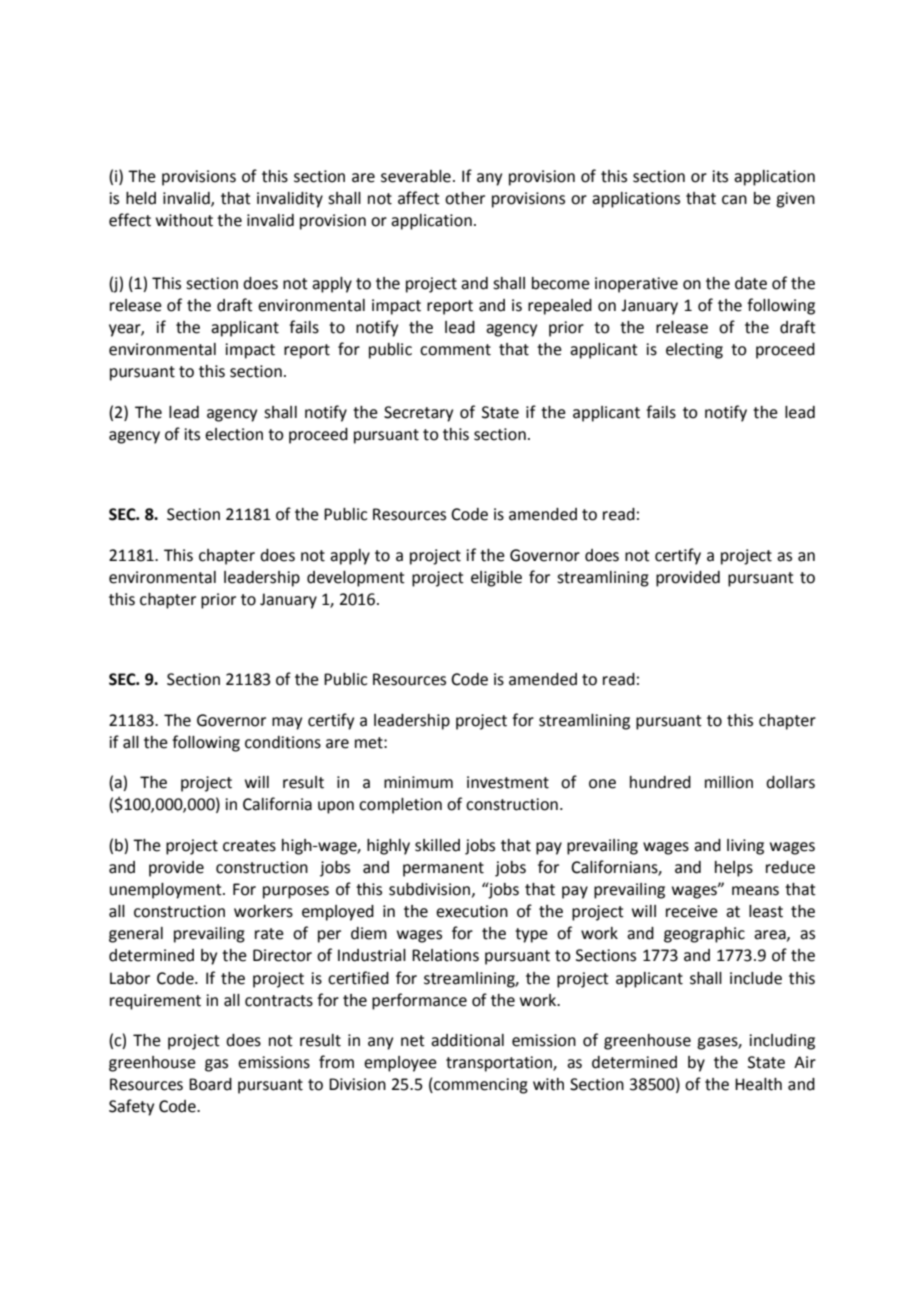 This page has height=1308, width=924. I want to click on eligible, so click(496, 579).
